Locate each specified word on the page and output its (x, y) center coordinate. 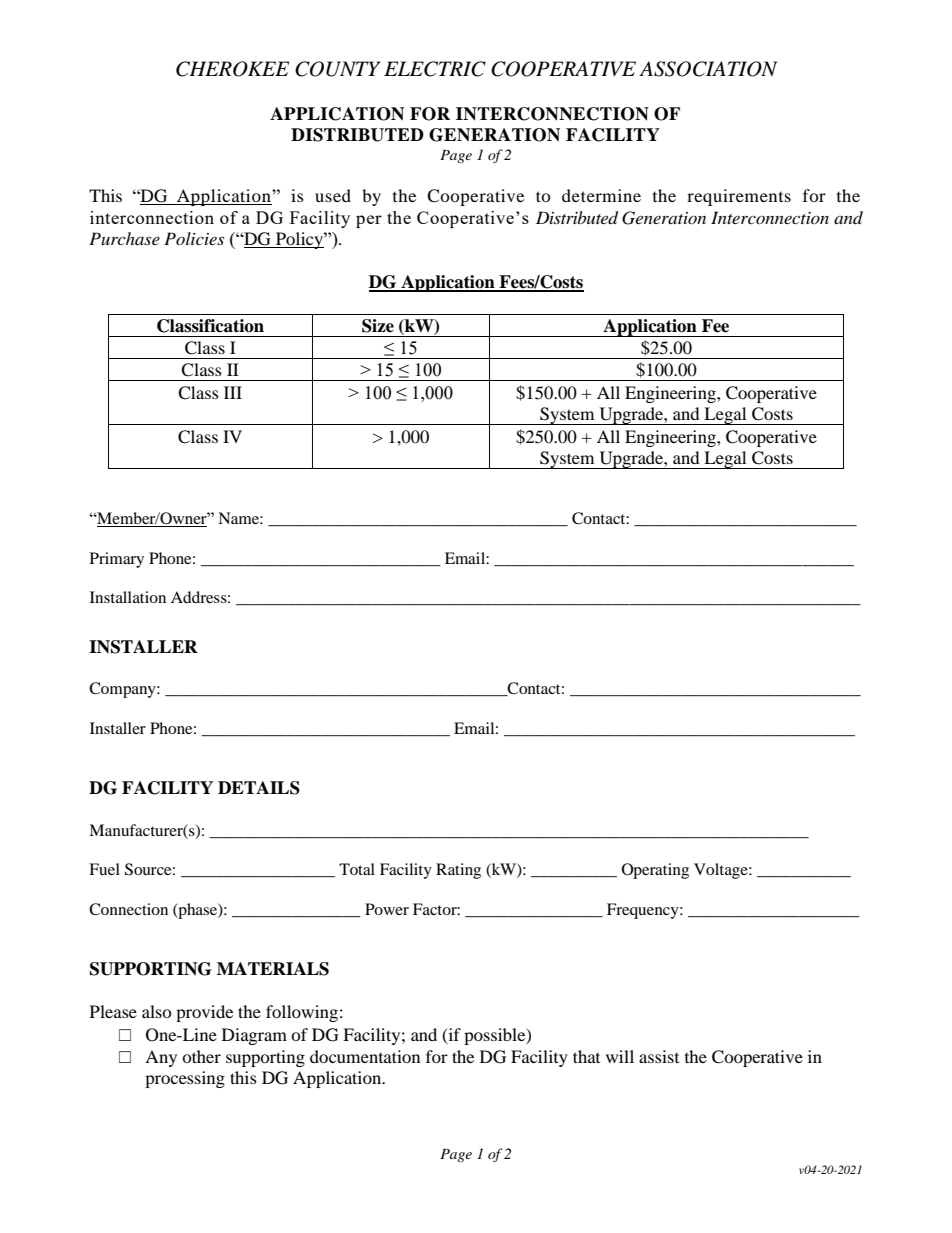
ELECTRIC (435, 69)
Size (378, 326)
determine (601, 195)
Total (357, 869)
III (233, 392)
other (201, 1056)
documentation (365, 1056)
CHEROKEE (232, 69)
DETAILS (259, 788)
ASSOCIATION (708, 69)
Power (387, 909)
